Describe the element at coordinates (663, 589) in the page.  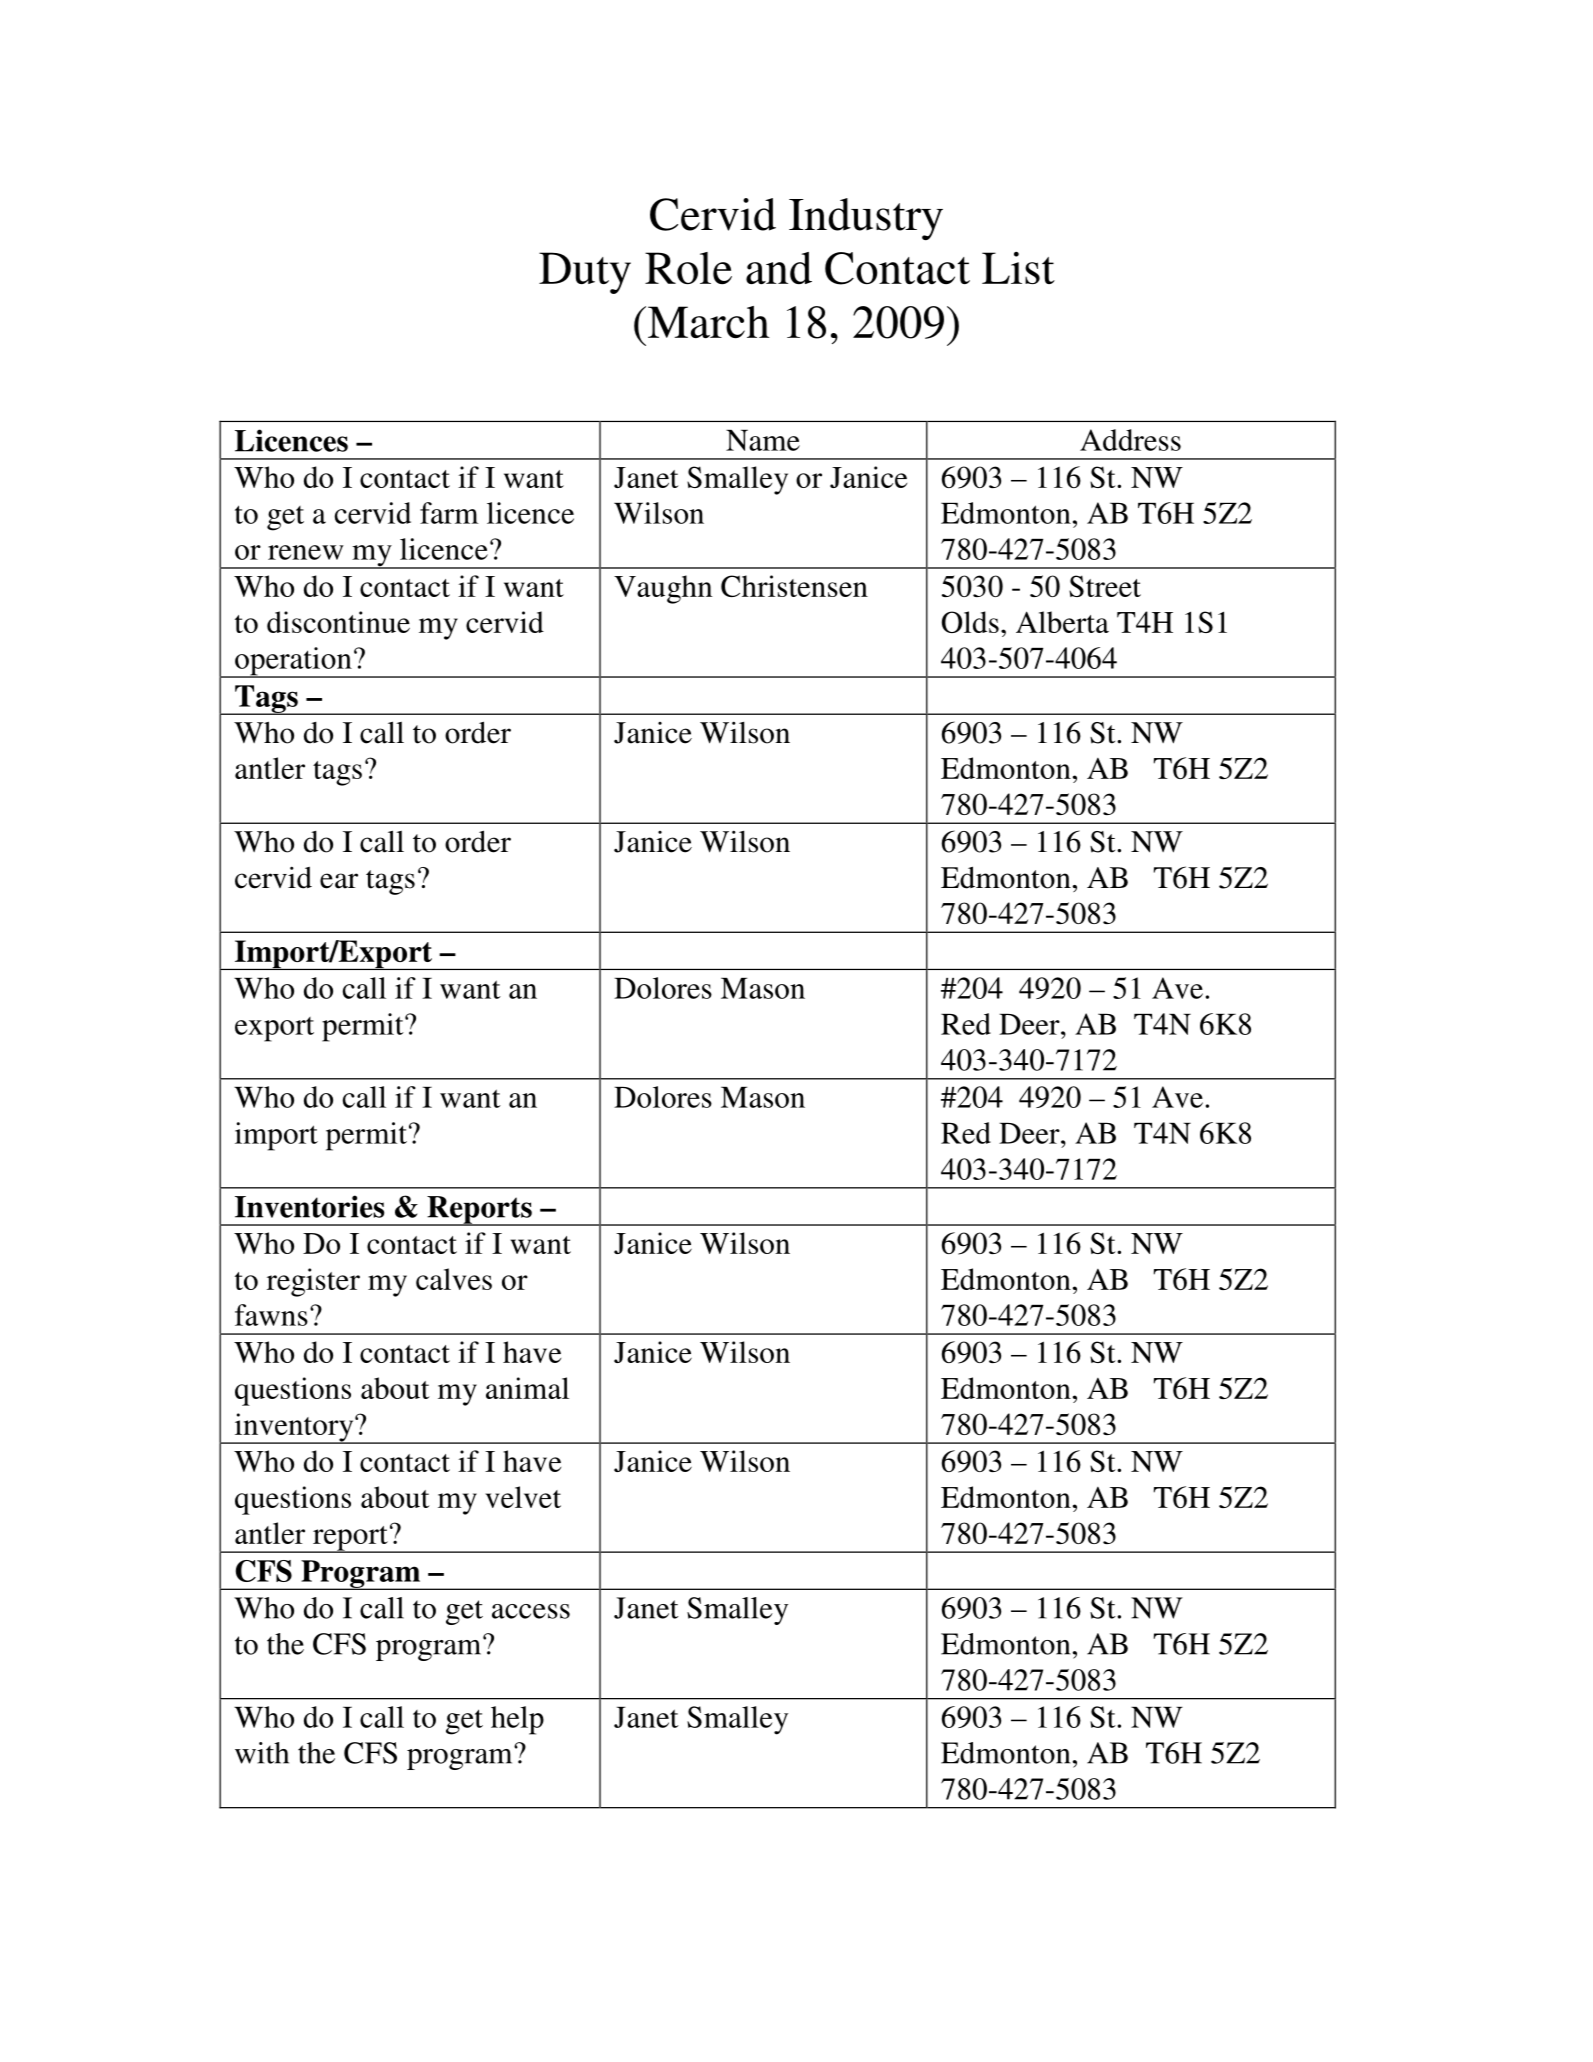
I see `Vaughn` at that location.
